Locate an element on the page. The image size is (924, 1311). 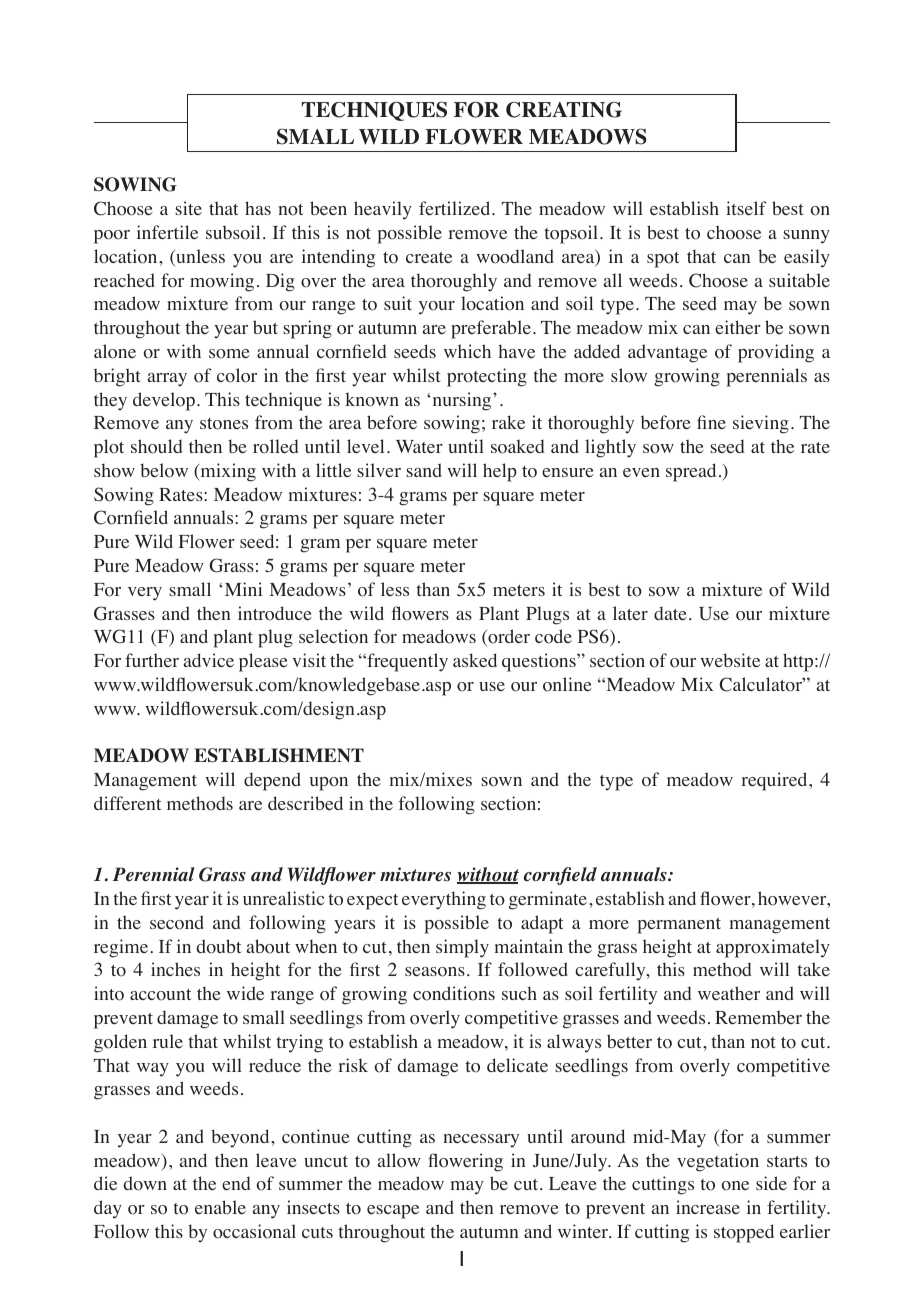
escape is located at coordinates (393, 1212).
